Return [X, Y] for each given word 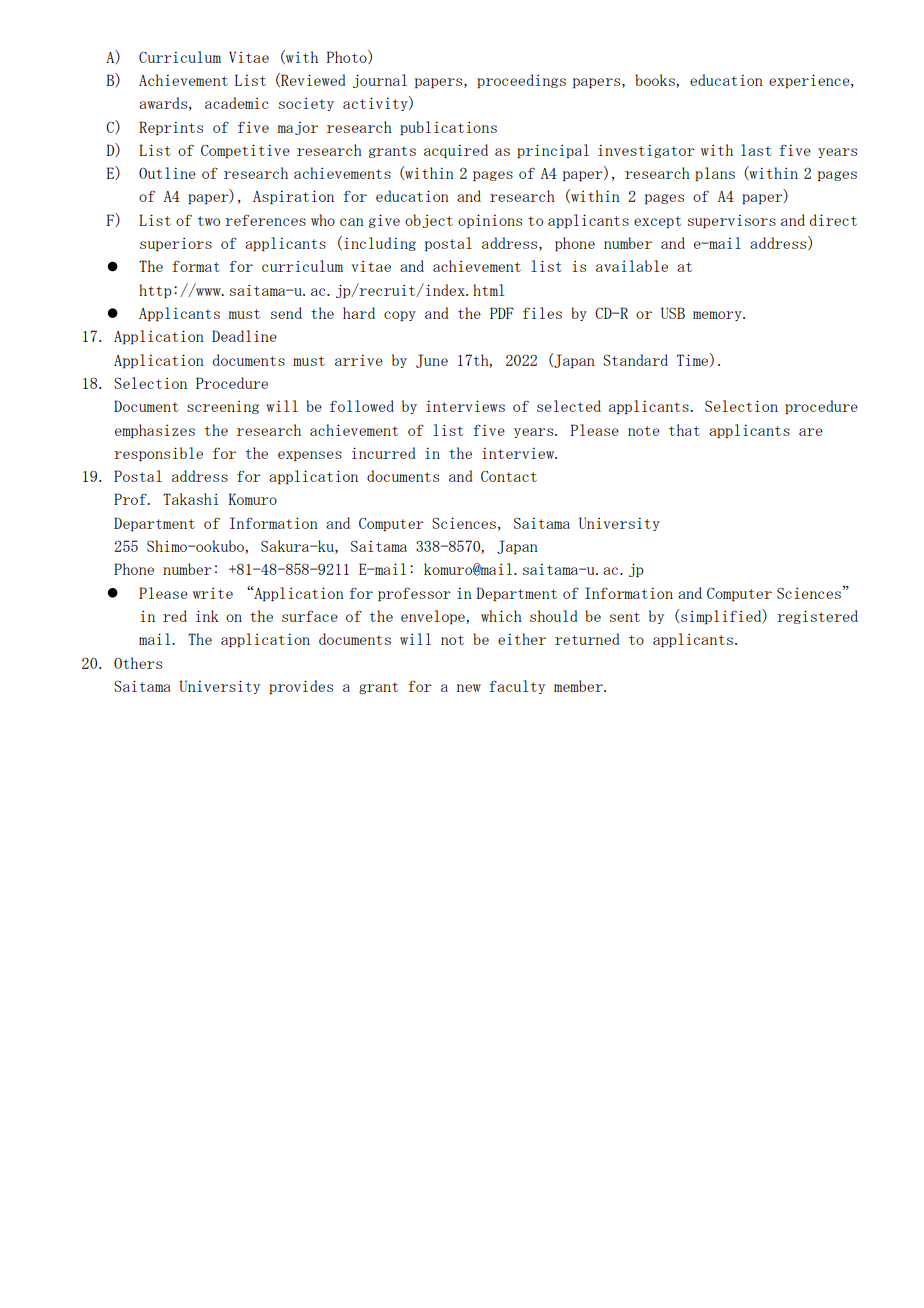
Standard [635, 360]
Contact [509, 476]
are [811, 432]
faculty [517, 687]
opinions [490, 221]
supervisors [732, 222]
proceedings [521, 81]
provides [301, 687]
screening [223, 407]
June [432, 361]
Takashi [191, 499]
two [209, 221]
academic [237, 103]
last [756, 150]
